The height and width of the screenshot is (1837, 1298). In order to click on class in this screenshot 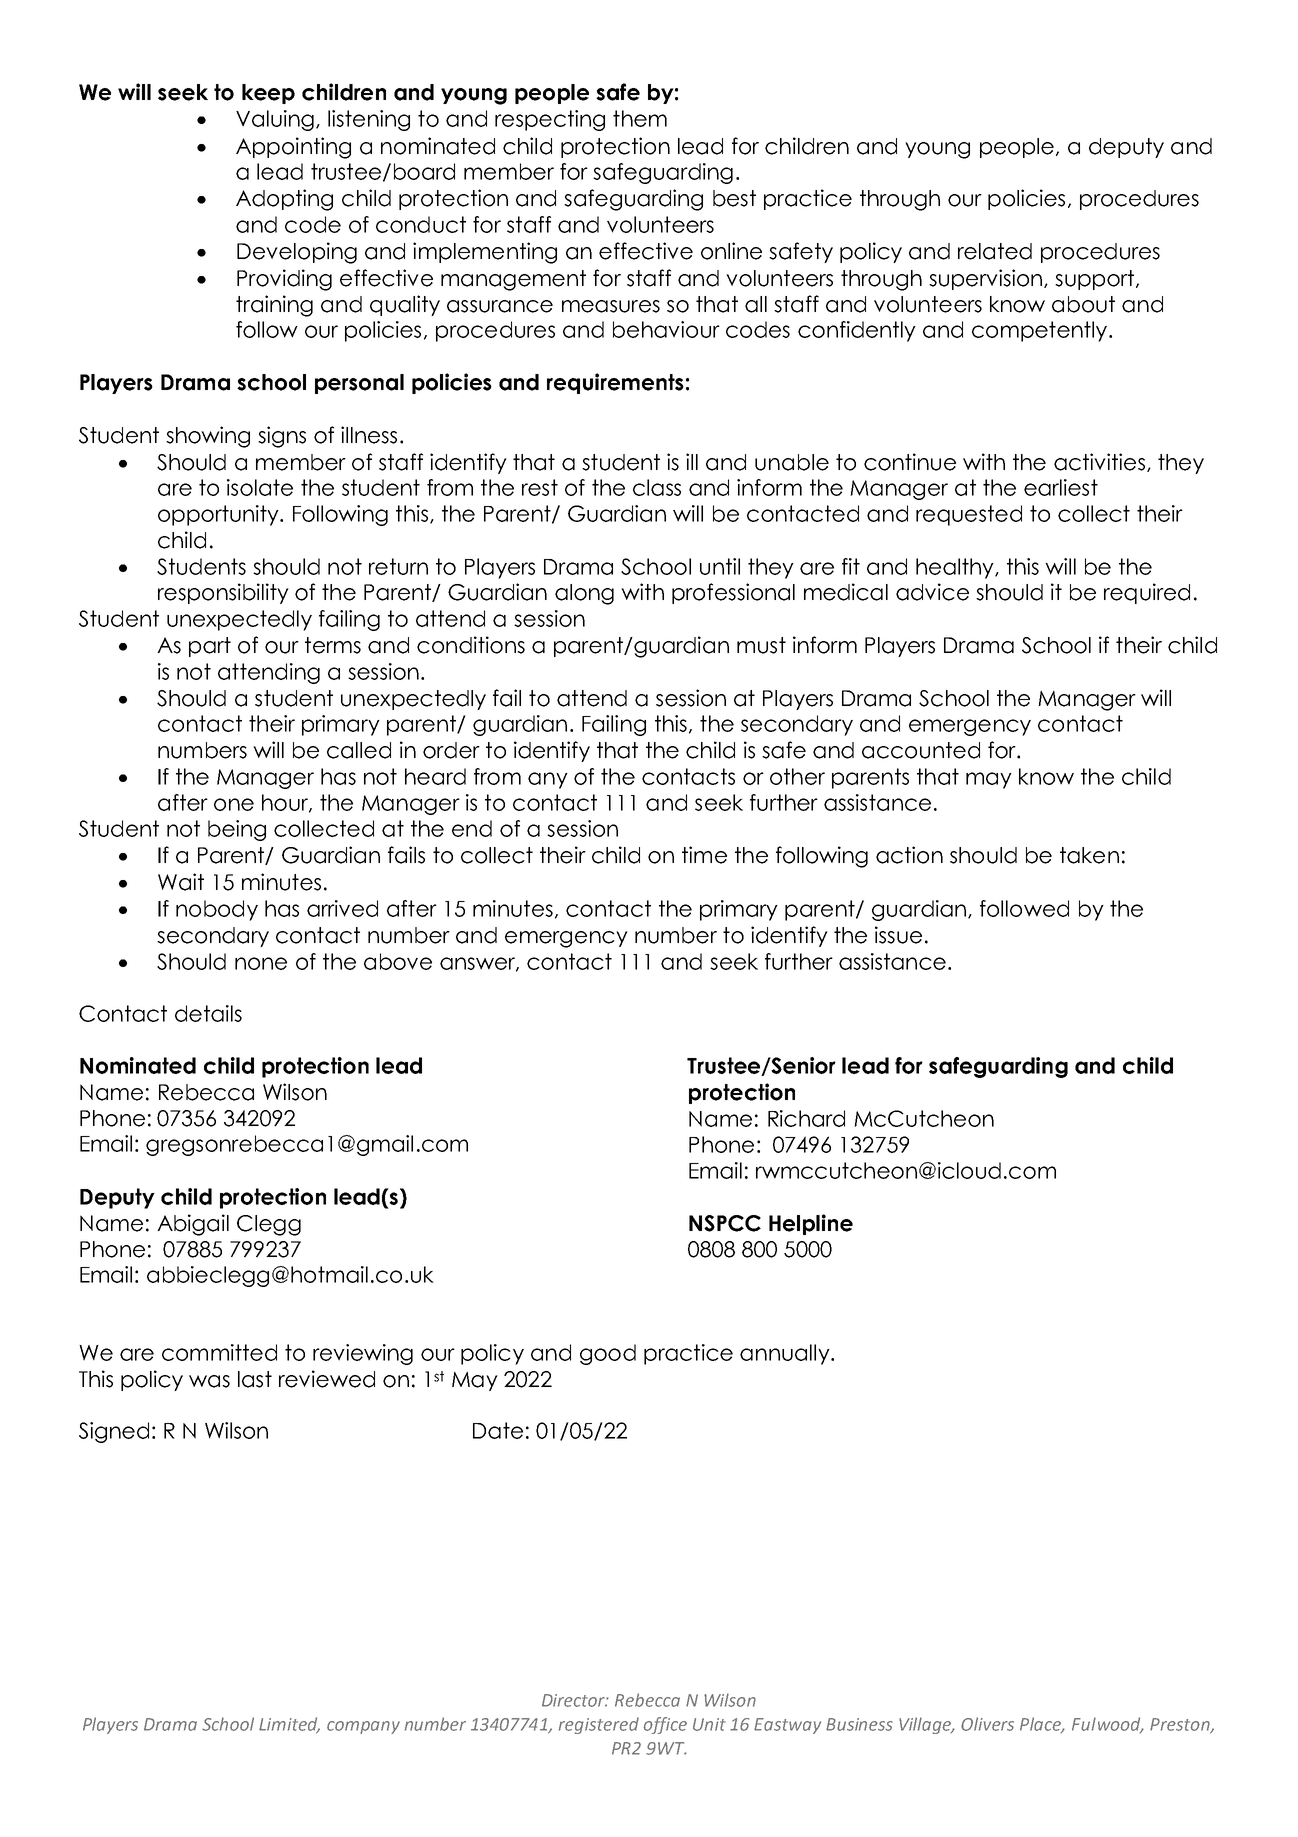, I will do `click(657, 487)`.
